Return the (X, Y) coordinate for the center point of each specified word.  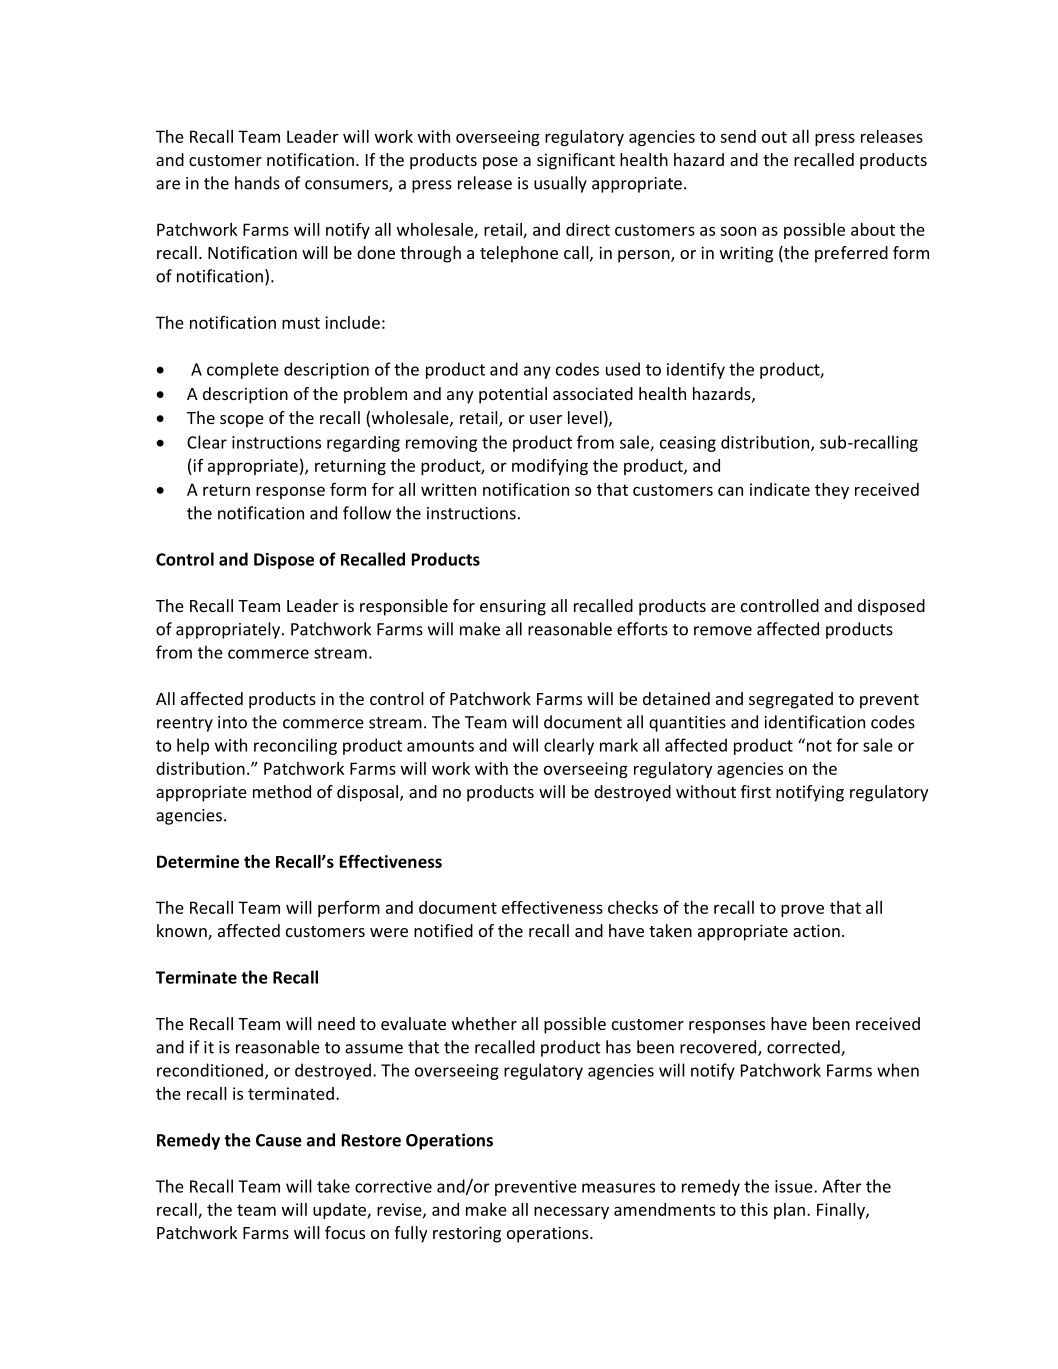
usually (560, 184)
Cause (279, 1140)
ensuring (513, 607)
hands (257, 183)
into (232, 722)
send (738, 136)
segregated (791, 700)
